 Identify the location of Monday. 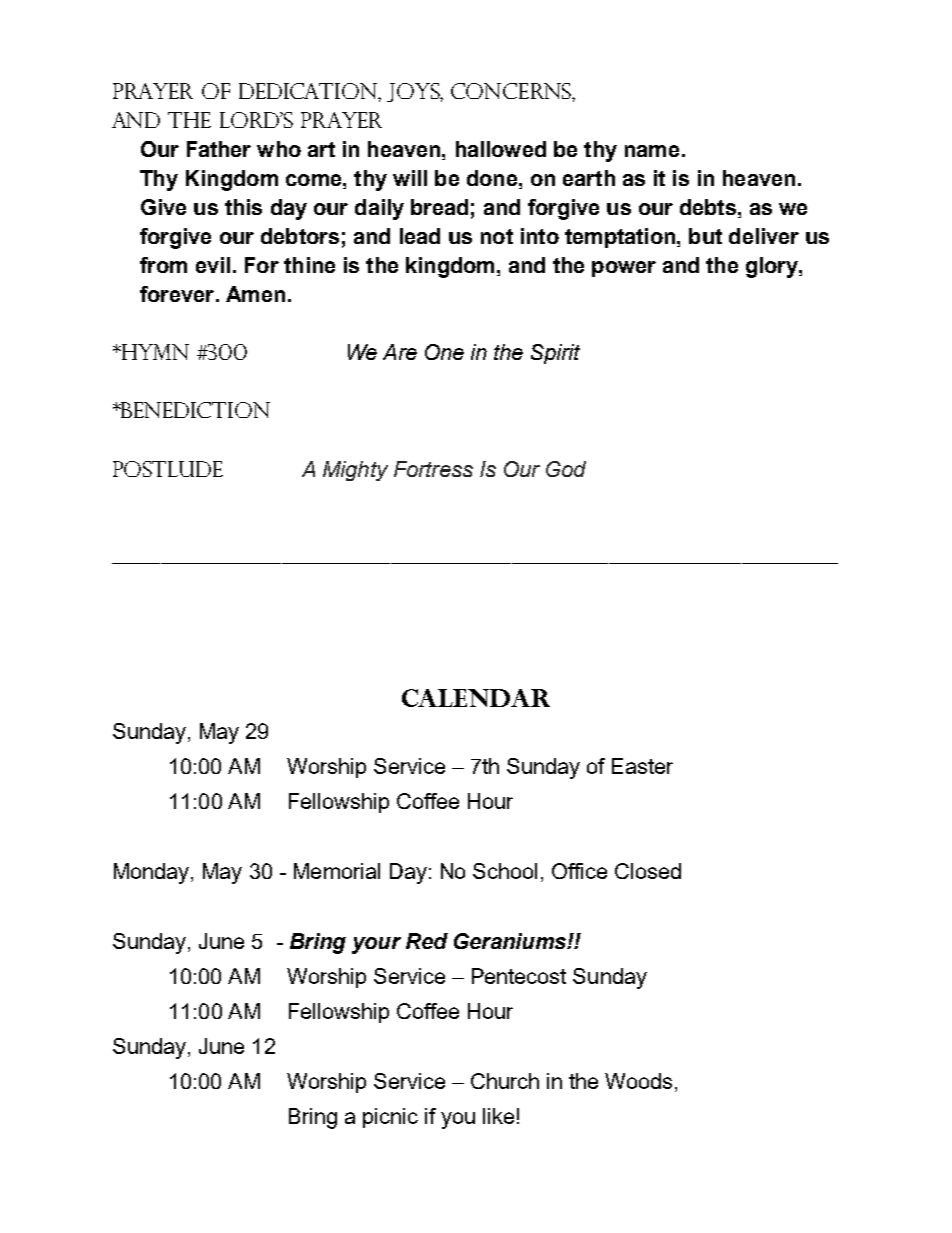
(153, 873).
